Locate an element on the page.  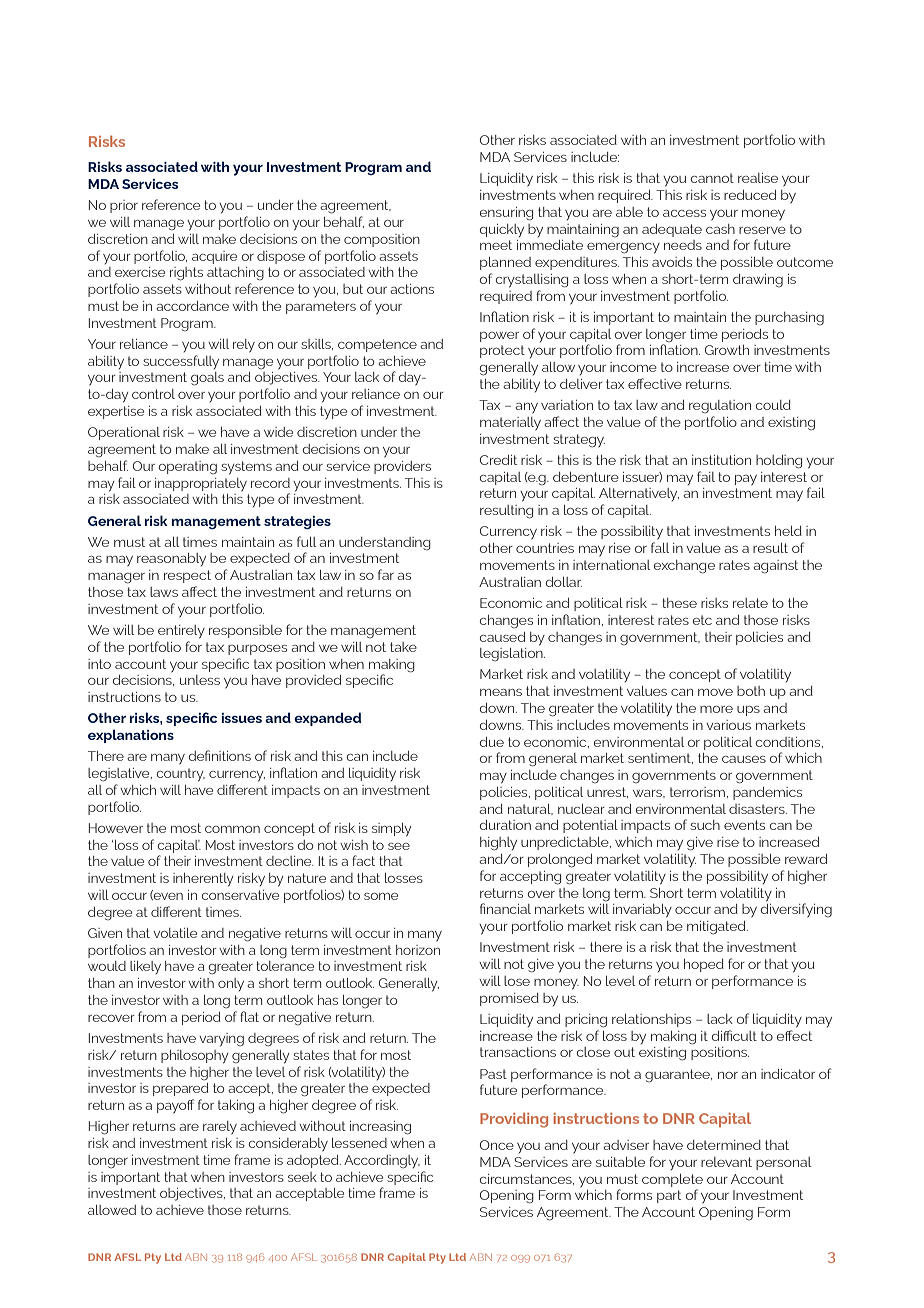
prior is located at coordinates (124, 206).
